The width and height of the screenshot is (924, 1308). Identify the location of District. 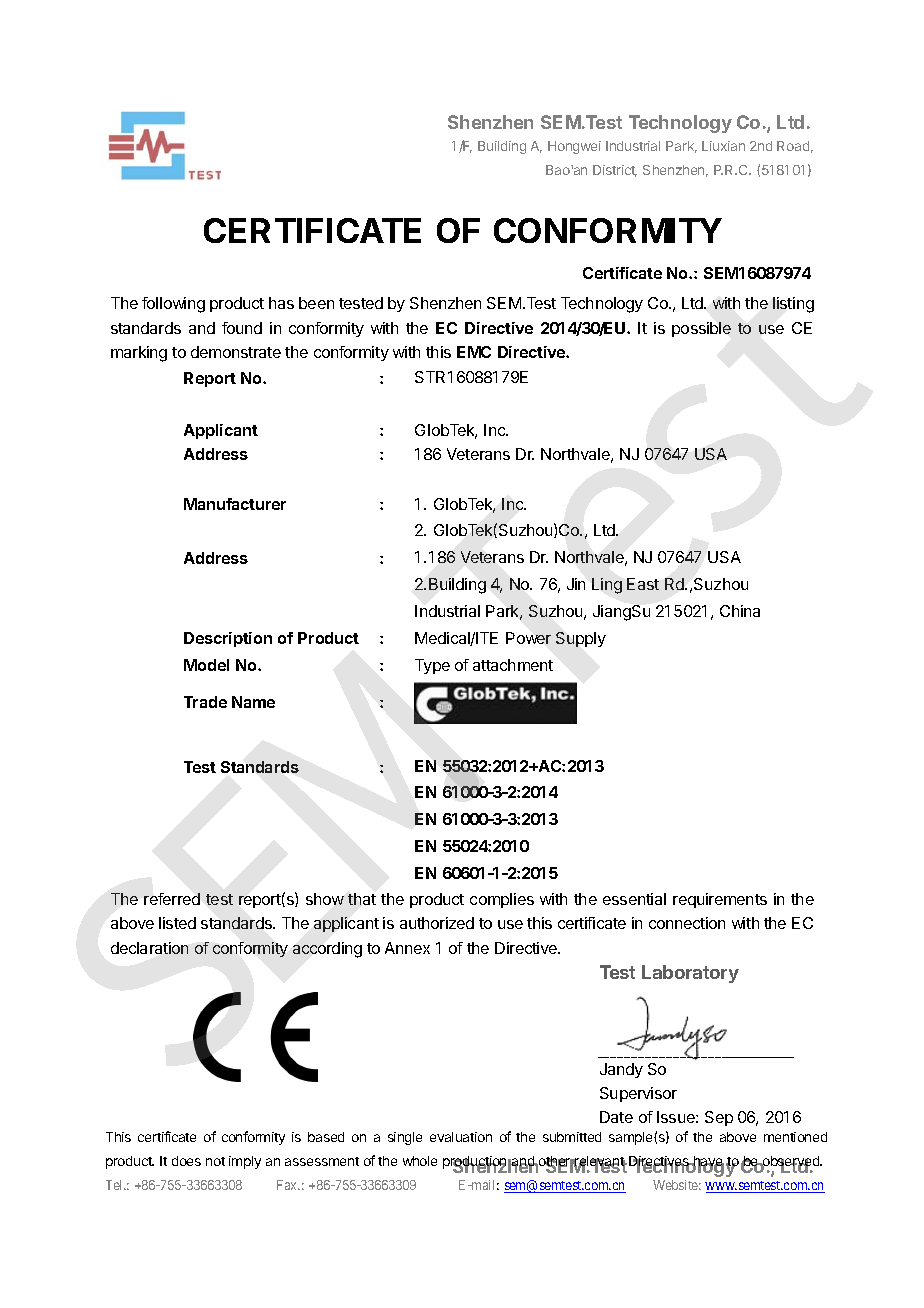
(615, 171).
